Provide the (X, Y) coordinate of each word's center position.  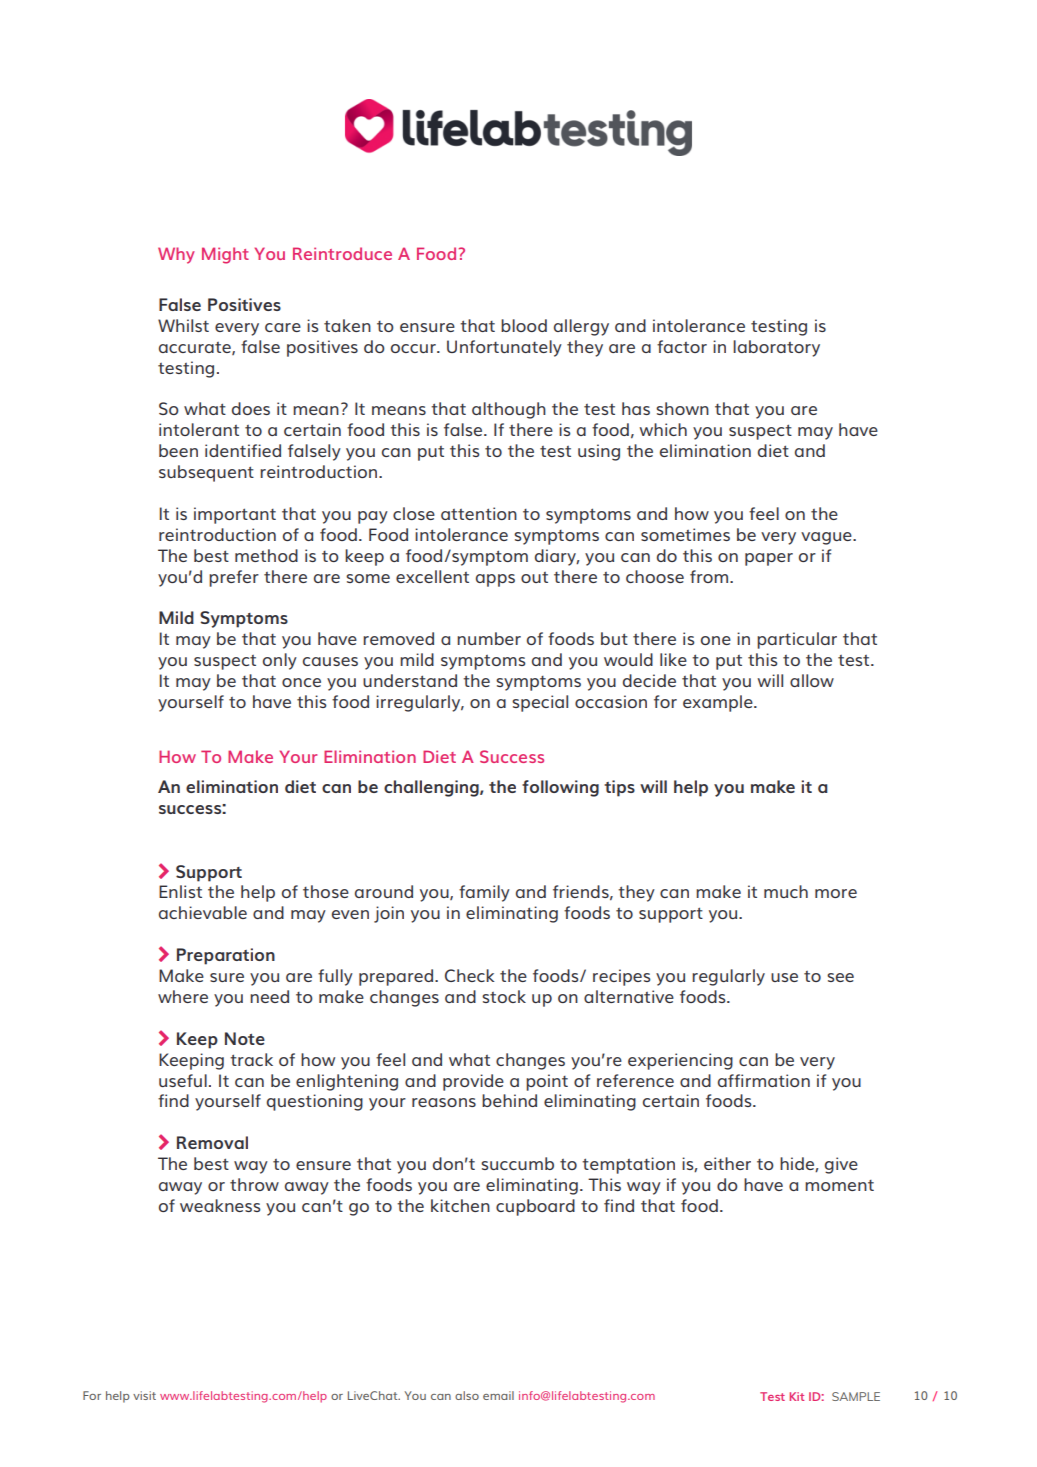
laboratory (776, 348)
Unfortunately (504, 348)
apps (495, 580)
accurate (196, 348)
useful (183, 1080)
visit (144, 1395)
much (786, 891)
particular (797, 640)
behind (509, 1100)
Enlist (180, 891)
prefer (234, 578)
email (498, 1395)
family (484, 893)
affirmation (764, 1080)
